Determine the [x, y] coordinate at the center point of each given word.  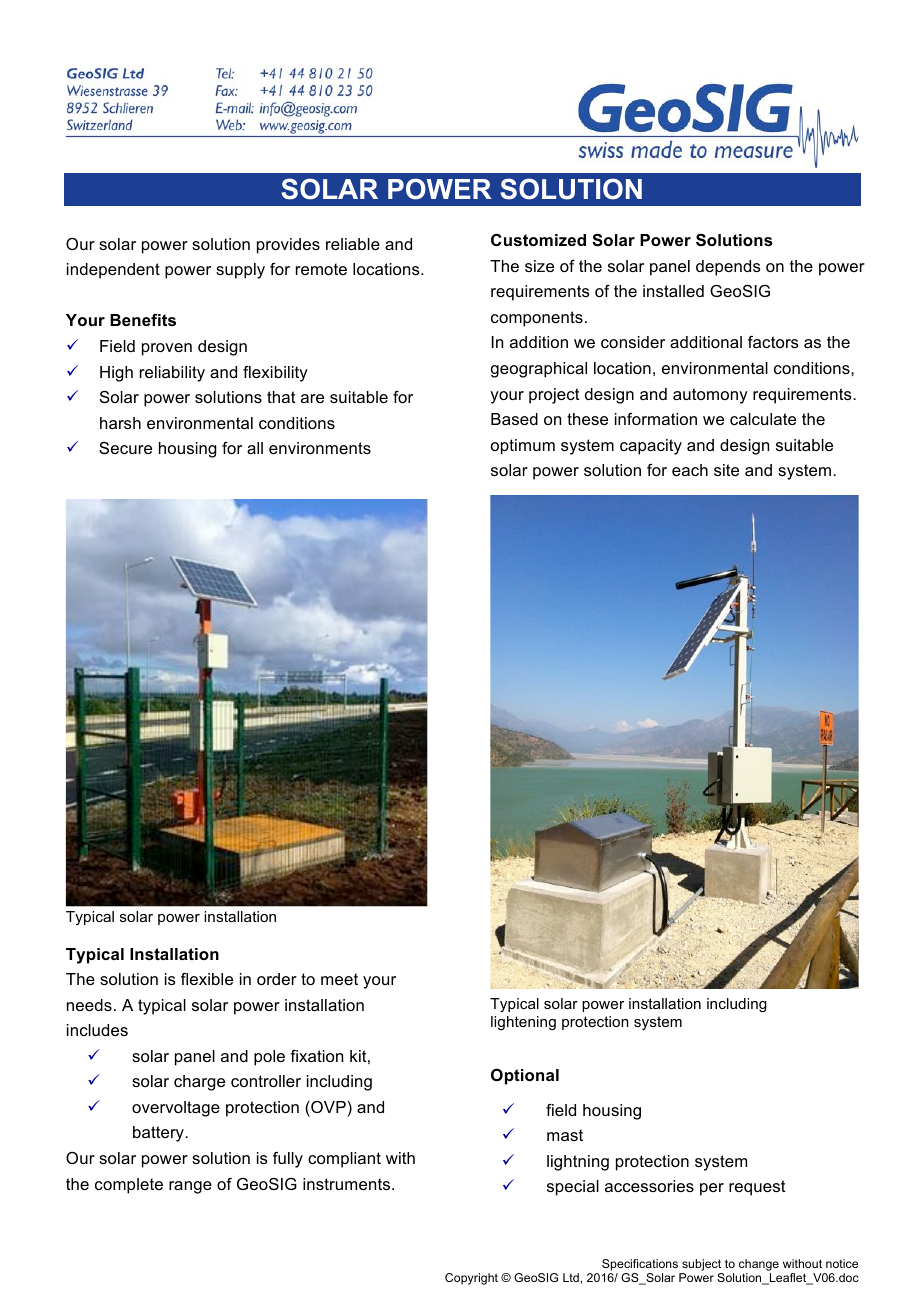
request [757, 1188]
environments [320, 448]
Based [514, 419]
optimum [523, 447]
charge [199, 1083]
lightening [523, 1023]
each [690, 470]
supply [240, 271]
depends [728, 268]
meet [339, 979]
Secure [125, 448]
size [539, 266]
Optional [525, 1077]
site [726, 470]
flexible [207, 979]
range [190, 1187]
